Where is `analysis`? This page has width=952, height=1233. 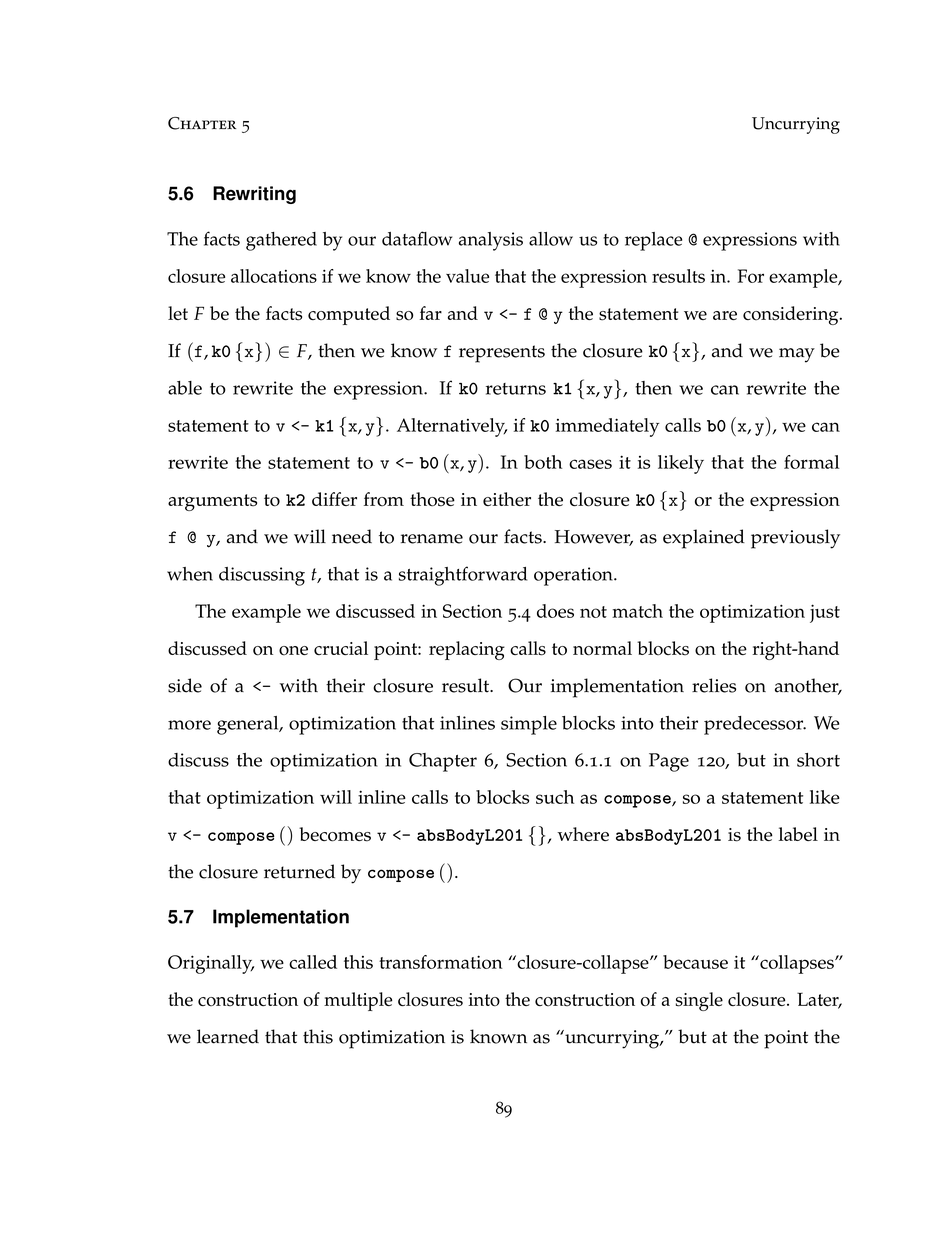 analysis is located at coordinates (491, 241).
